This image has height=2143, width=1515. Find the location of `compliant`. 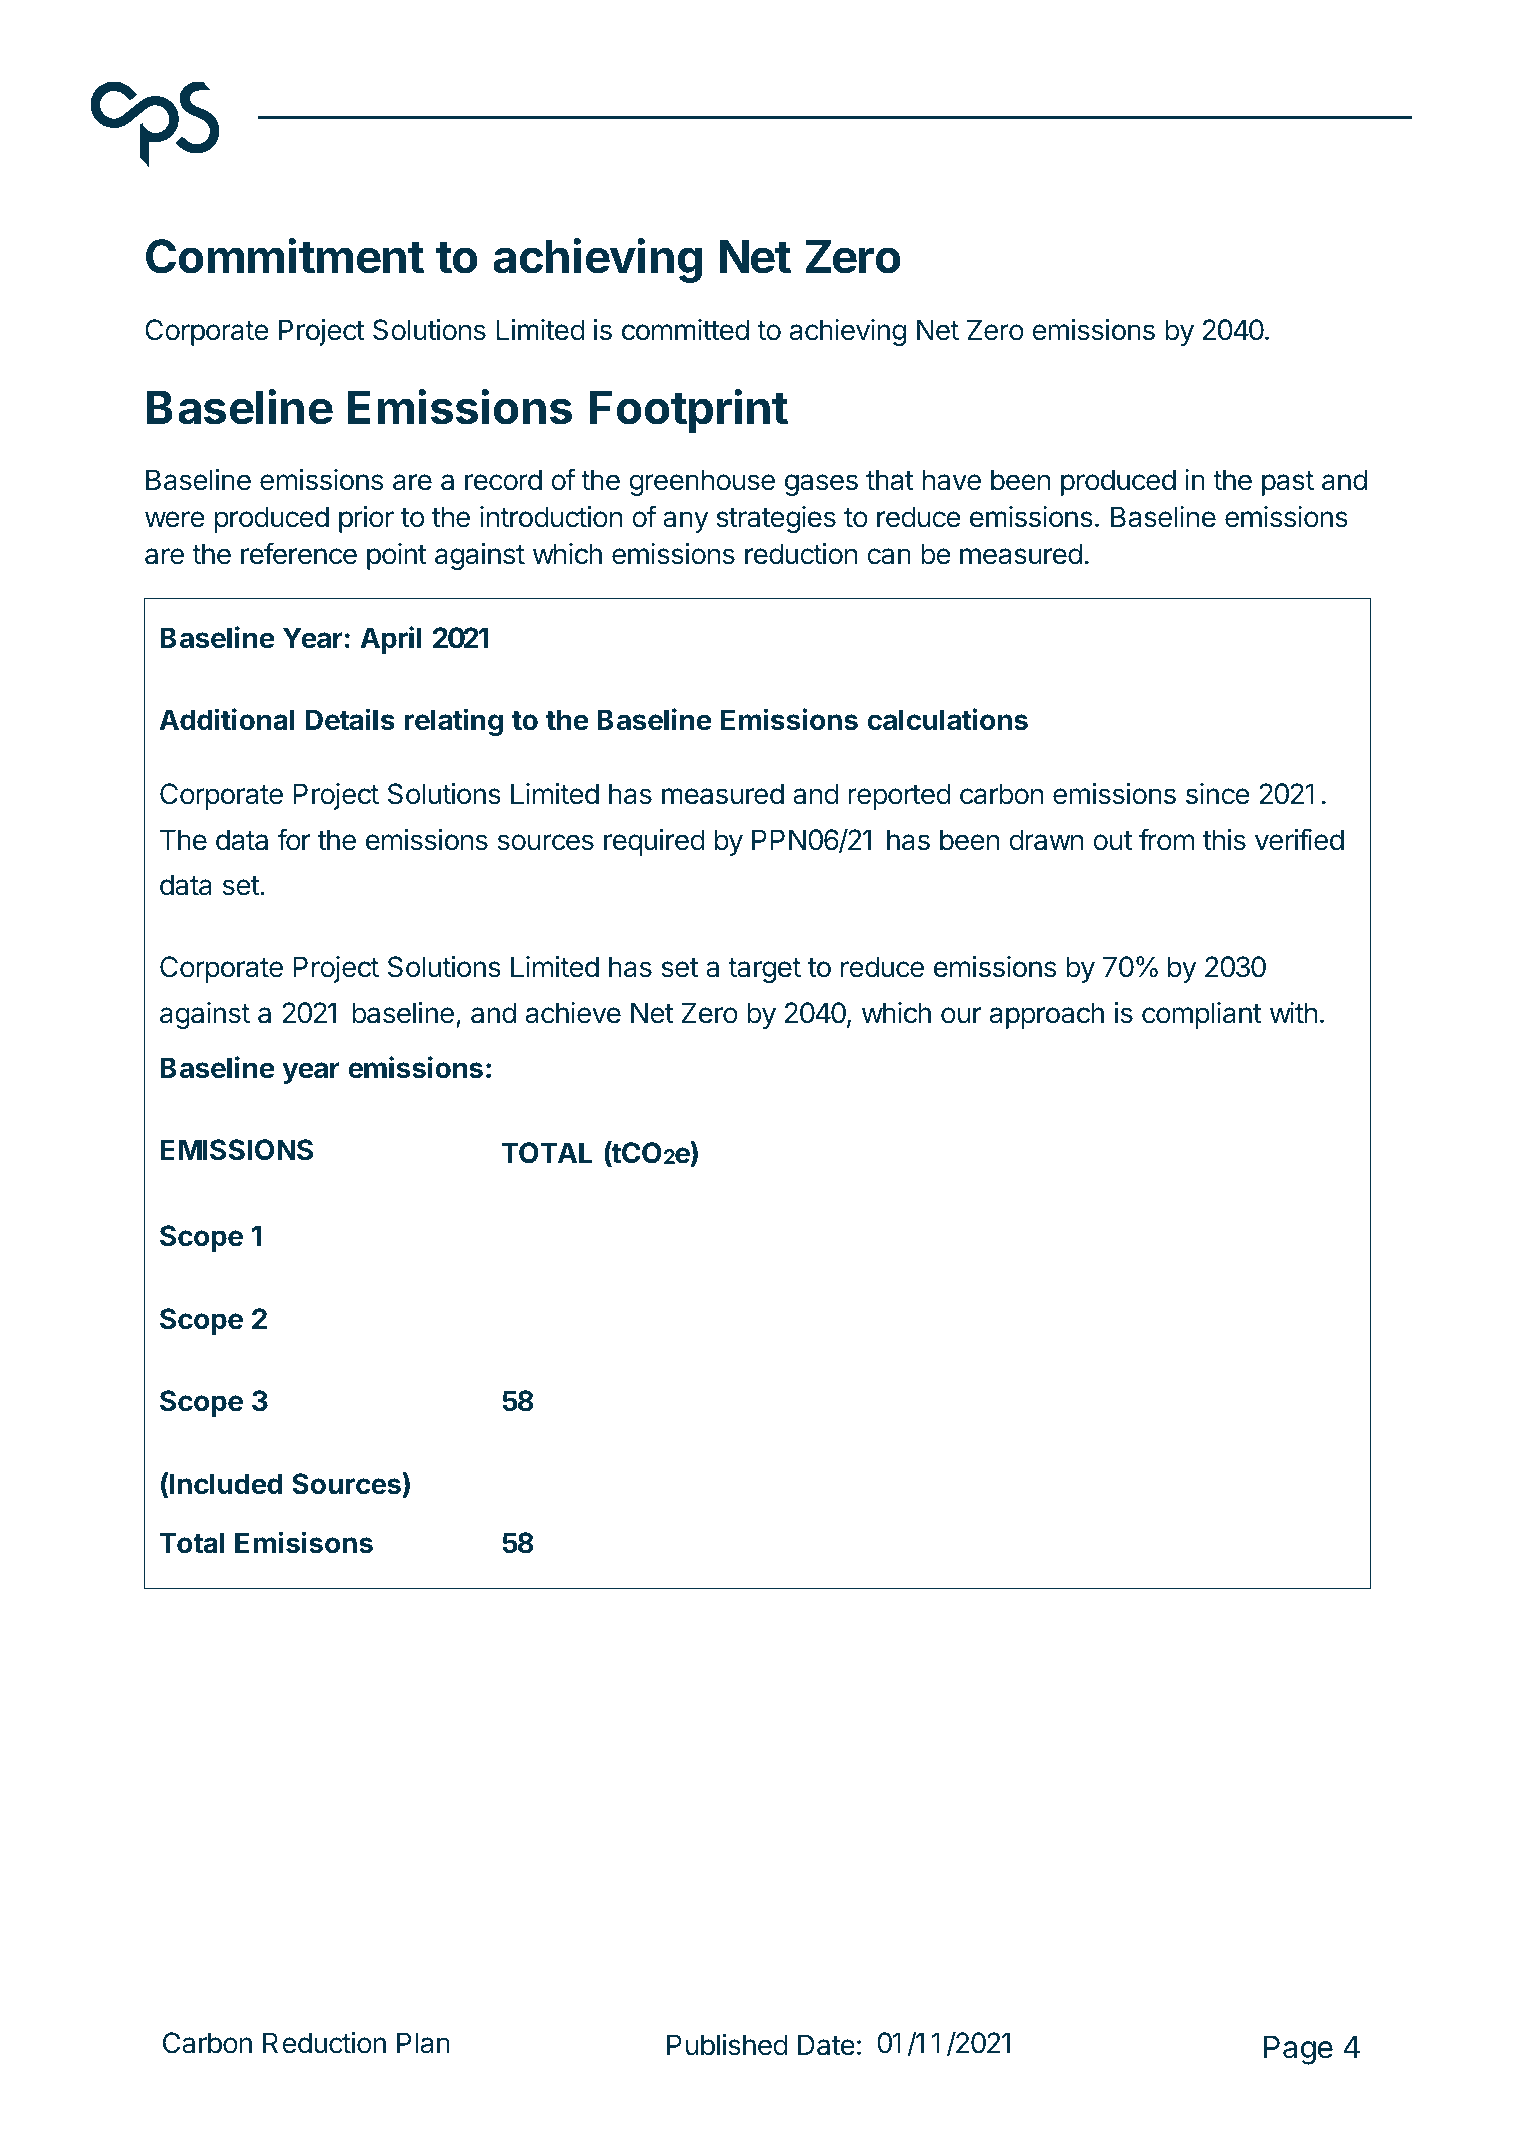

compliant is located at coordinates (1202, 1015).
